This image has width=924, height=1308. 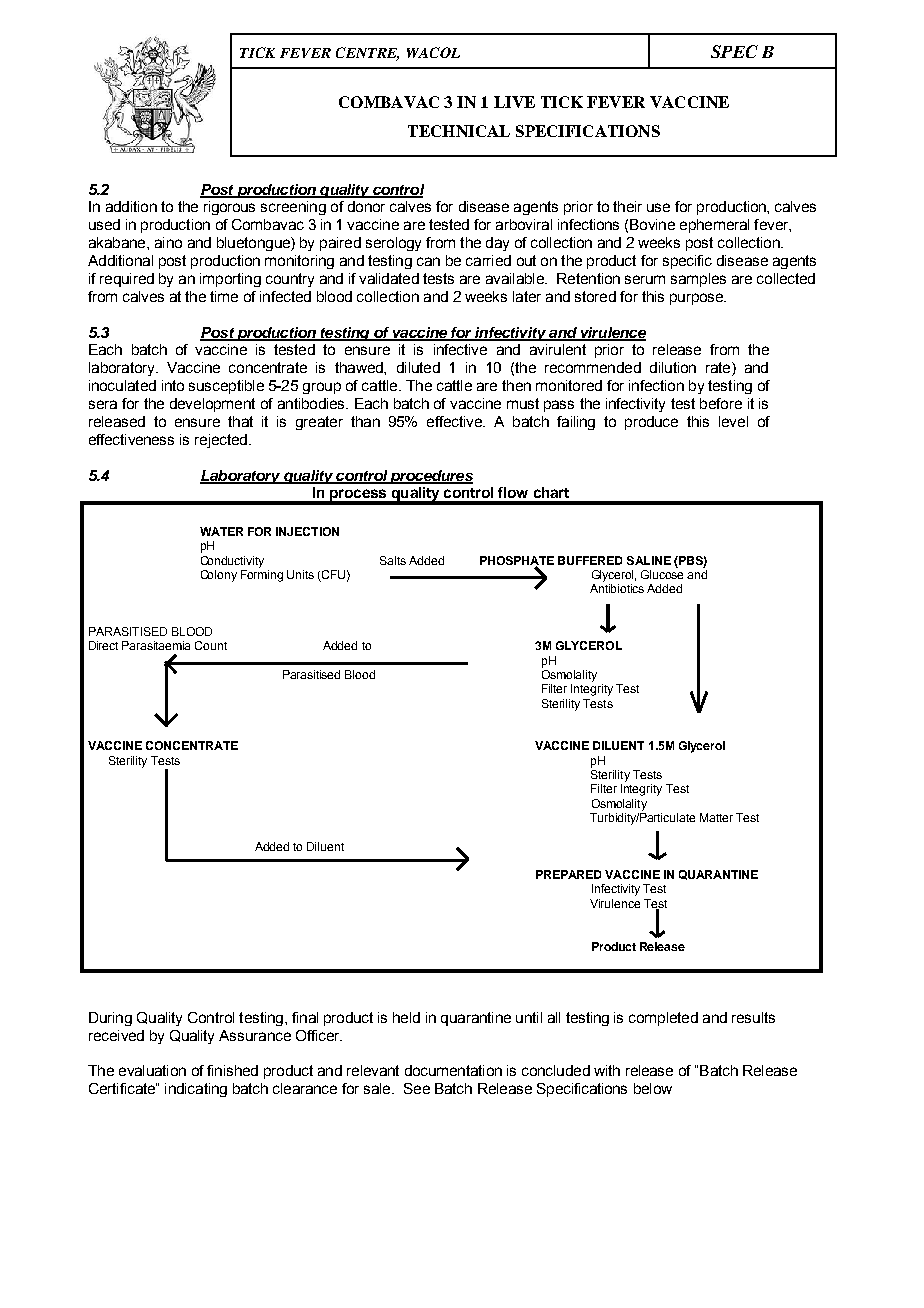 What do you see at coordinates (212, 405) in the image?
I see `development` at bounding box center [212, 405].
